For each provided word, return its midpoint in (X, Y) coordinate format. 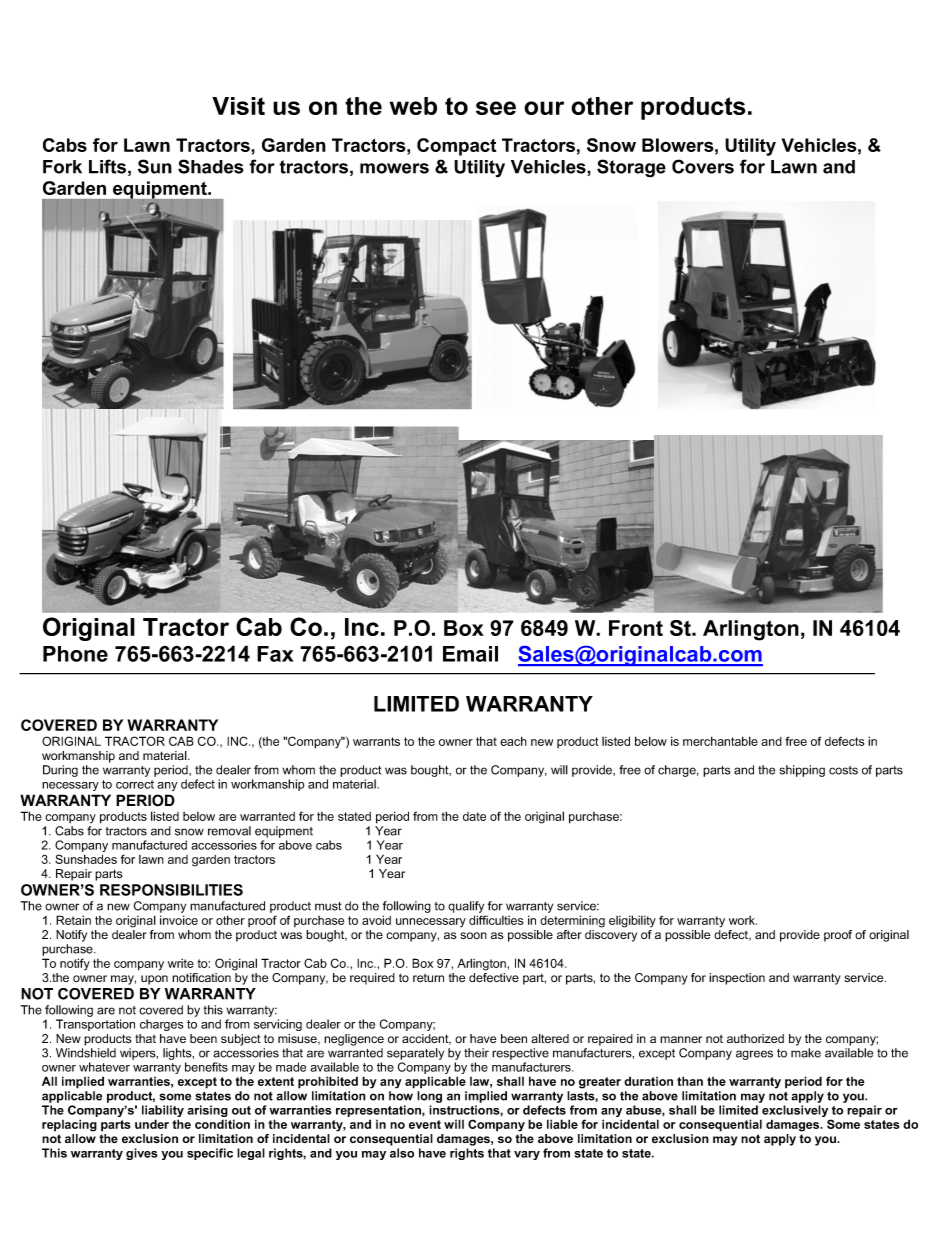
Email (470, 654)
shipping (802, 771)
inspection (737, 979)
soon (473, 935)
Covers (703, 166)
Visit (238, 106)
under (152, 1124)
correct (135, 784)
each (513, 741)
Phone (75, 654)
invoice (179, 920)
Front (636, 628)
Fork (62, 167)
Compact (456, 147)
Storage (631, 168)
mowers (394, 168)
